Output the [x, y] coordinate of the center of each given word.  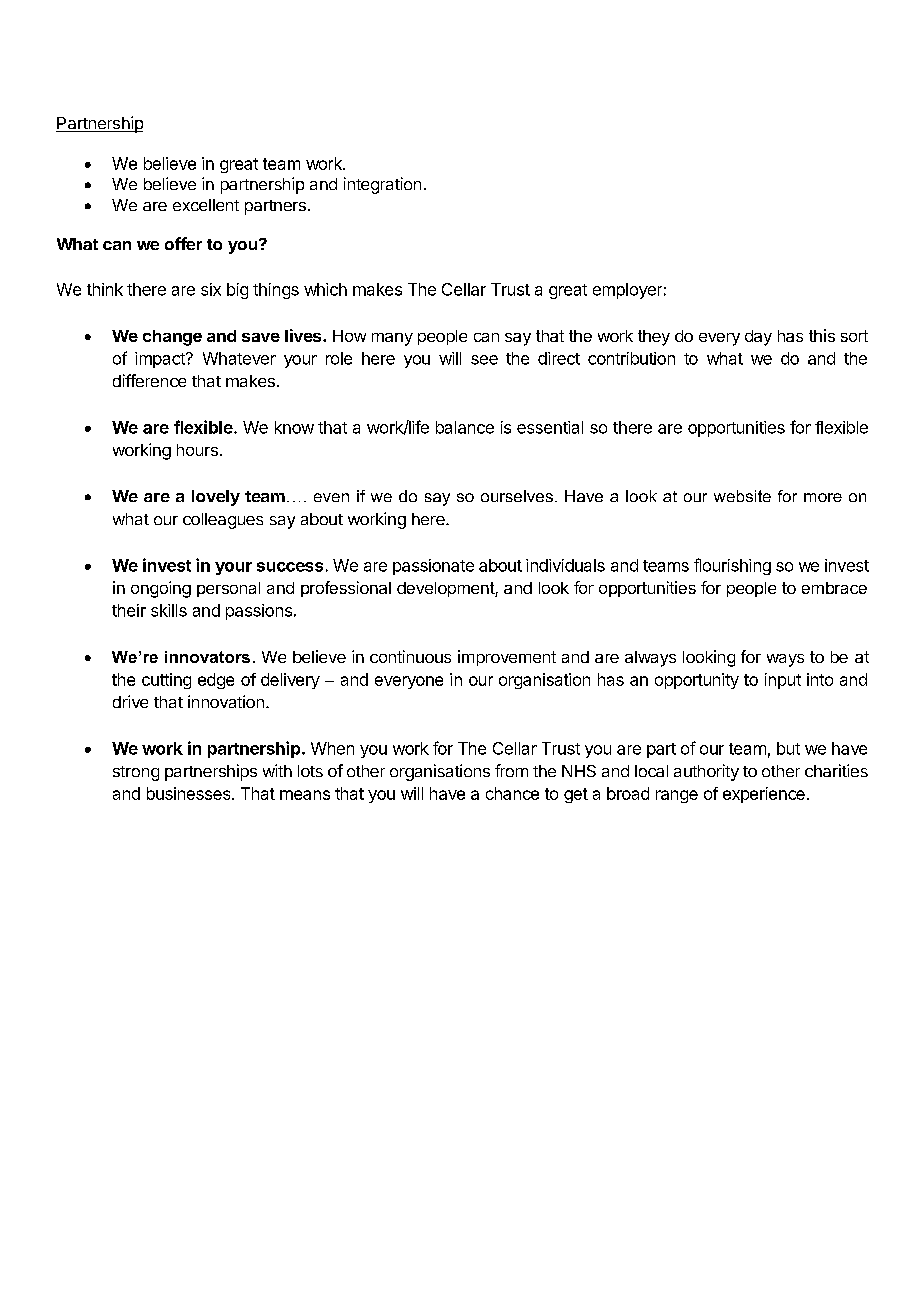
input [783, 681]
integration [382, 185]
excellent [206, 205]
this [822, 335]
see [484, 360]
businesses [190, 793]
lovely [216, 498]
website [742, 496]
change [172, 338]
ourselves [517, 496]
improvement [507, 658]
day [758, 338]
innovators [207, 657]
